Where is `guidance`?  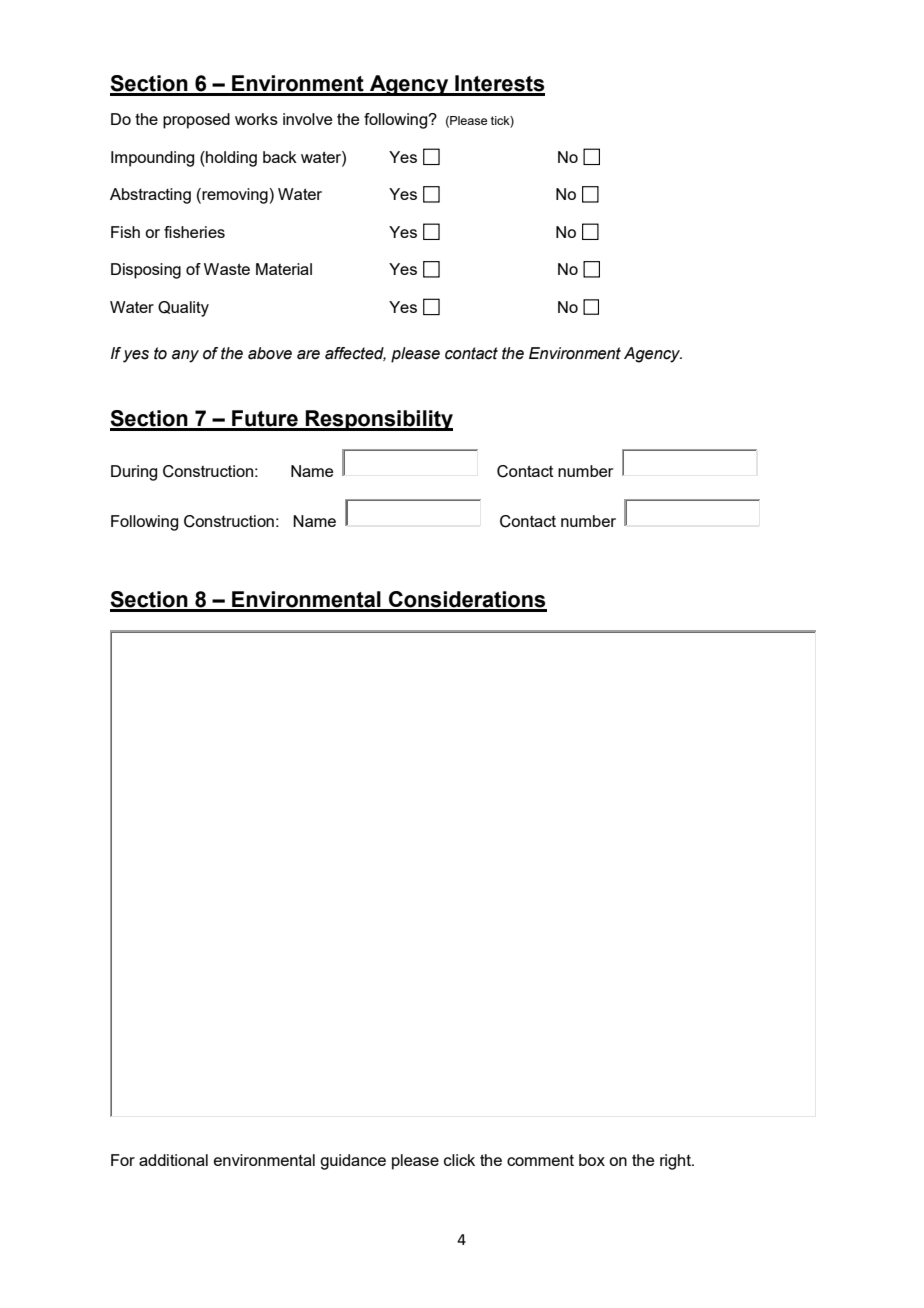 guidance is located at coordinates (353, 1162).
